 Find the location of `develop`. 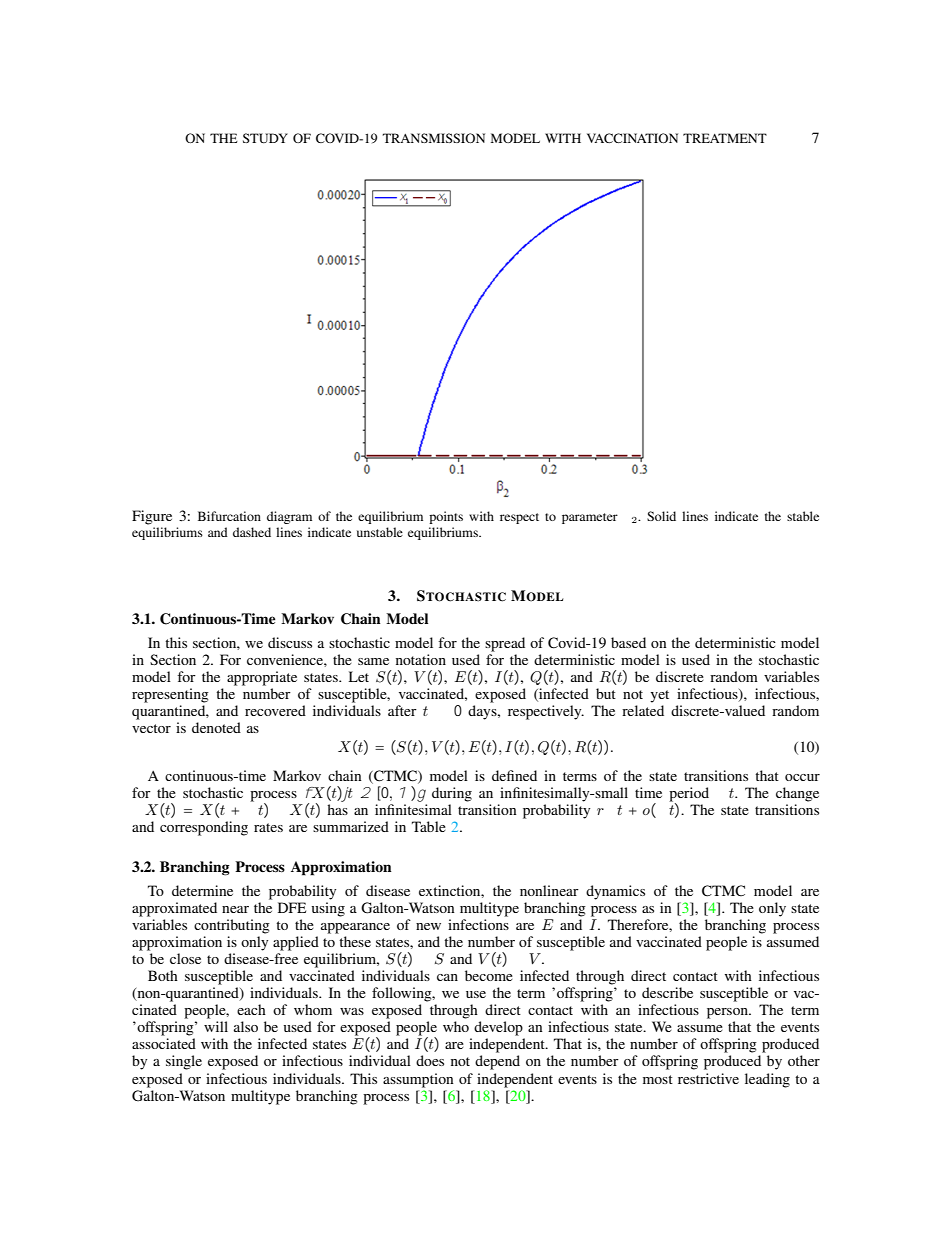

develop is located at coordinates (498, 1028).
